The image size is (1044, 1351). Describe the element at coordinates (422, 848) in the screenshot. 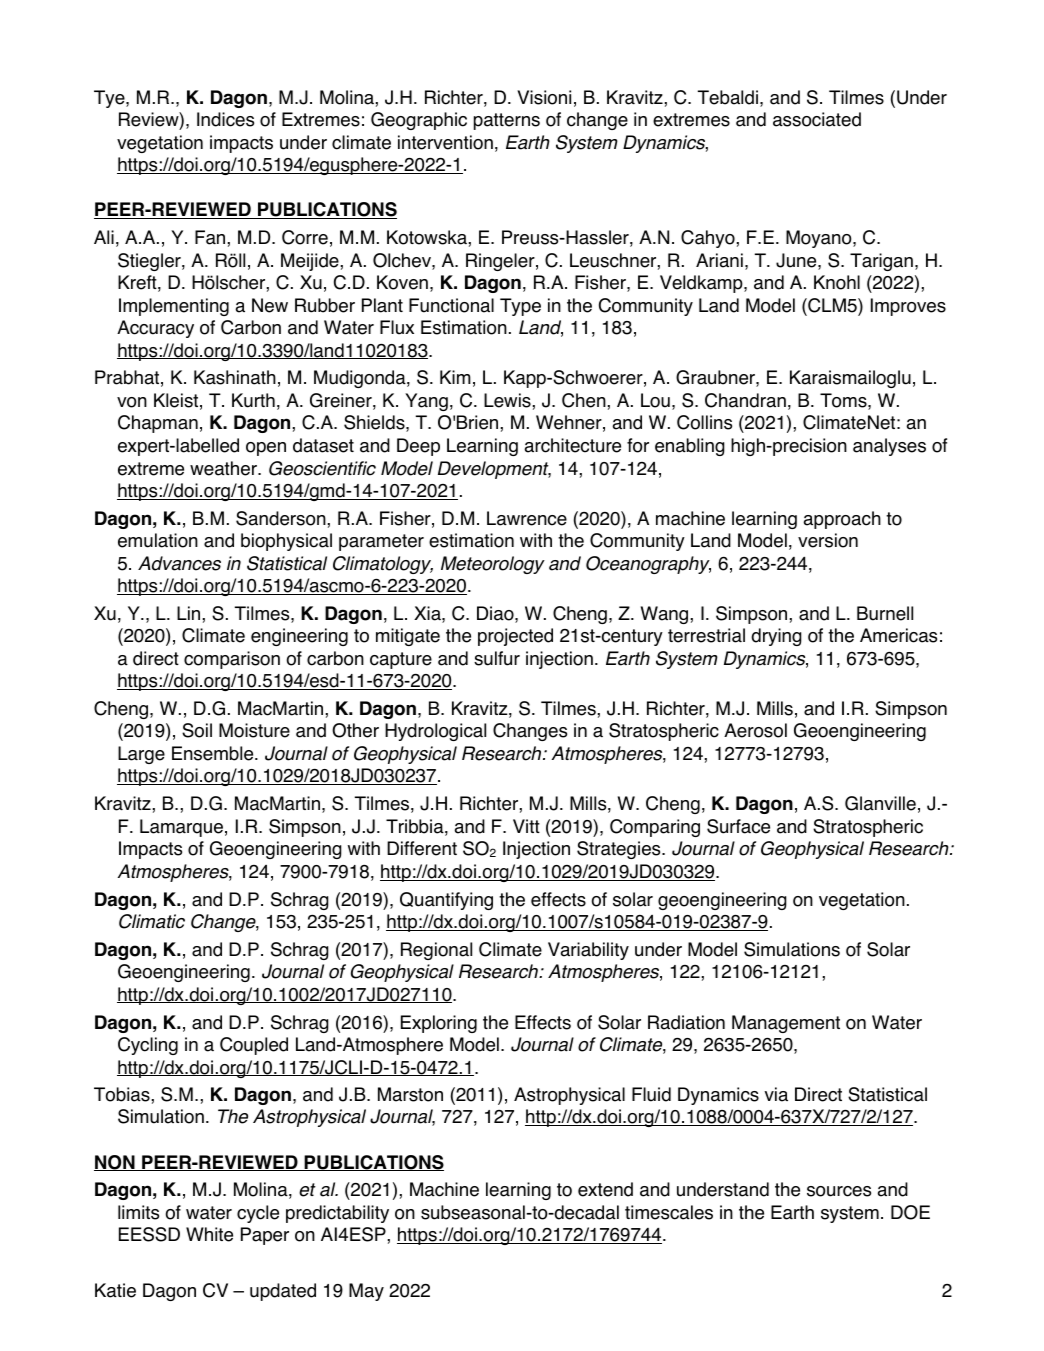

I see `Different` at that location.
